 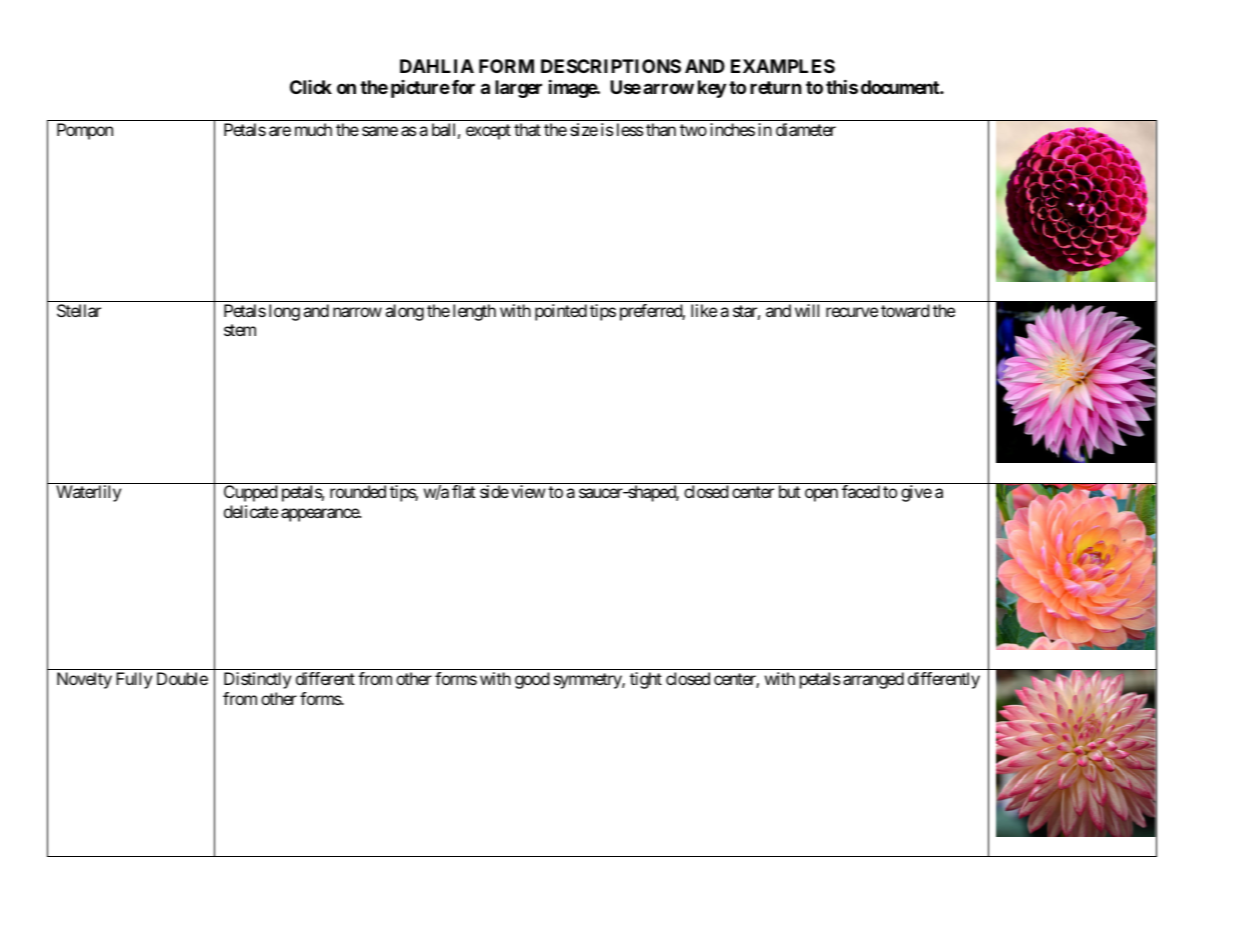 What do you see at coordinates (821, 495) in the page?
I see `open` at bounding box center [821, 495].
